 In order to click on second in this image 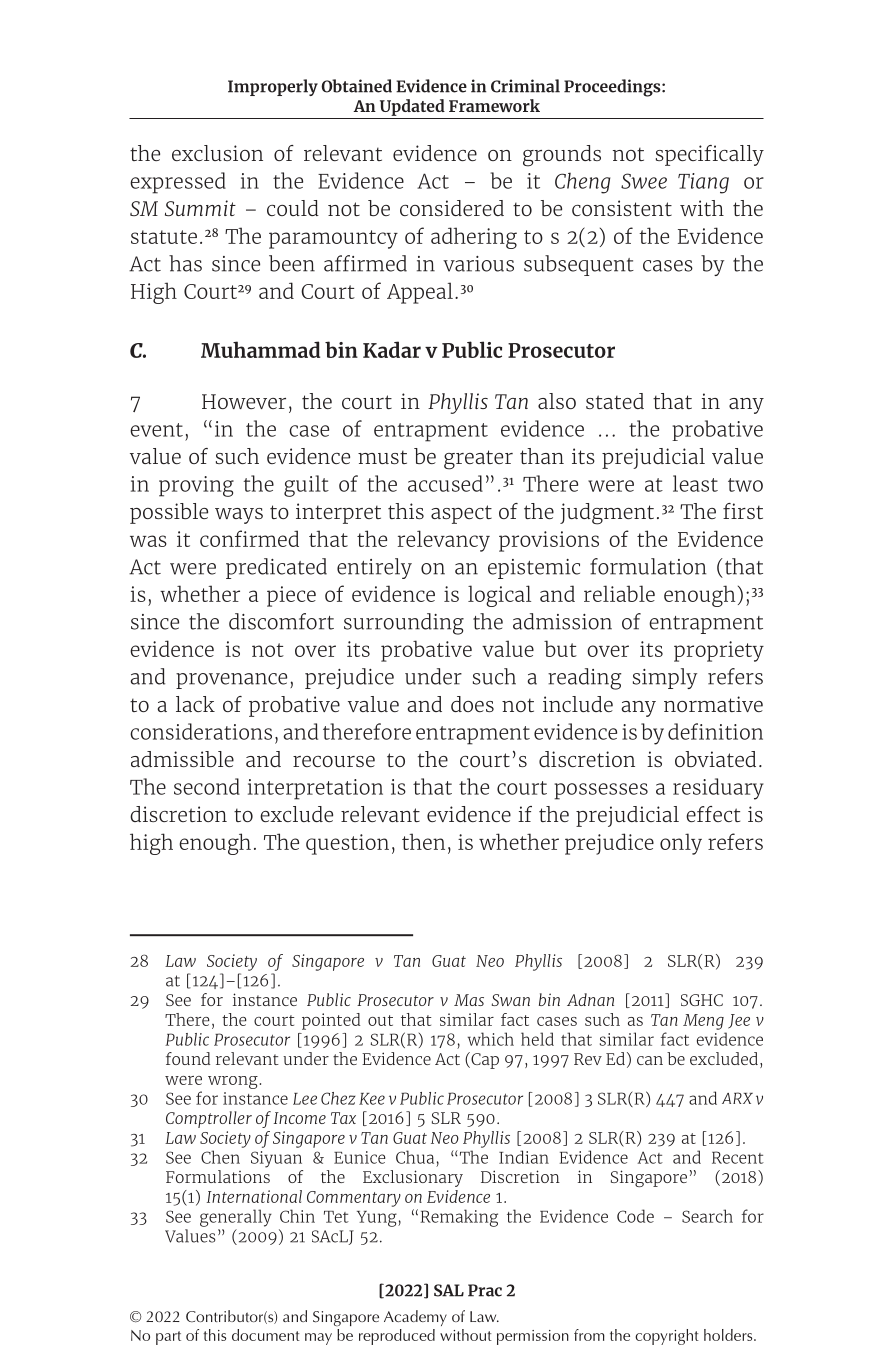, I will do `click(207, 786)`.
